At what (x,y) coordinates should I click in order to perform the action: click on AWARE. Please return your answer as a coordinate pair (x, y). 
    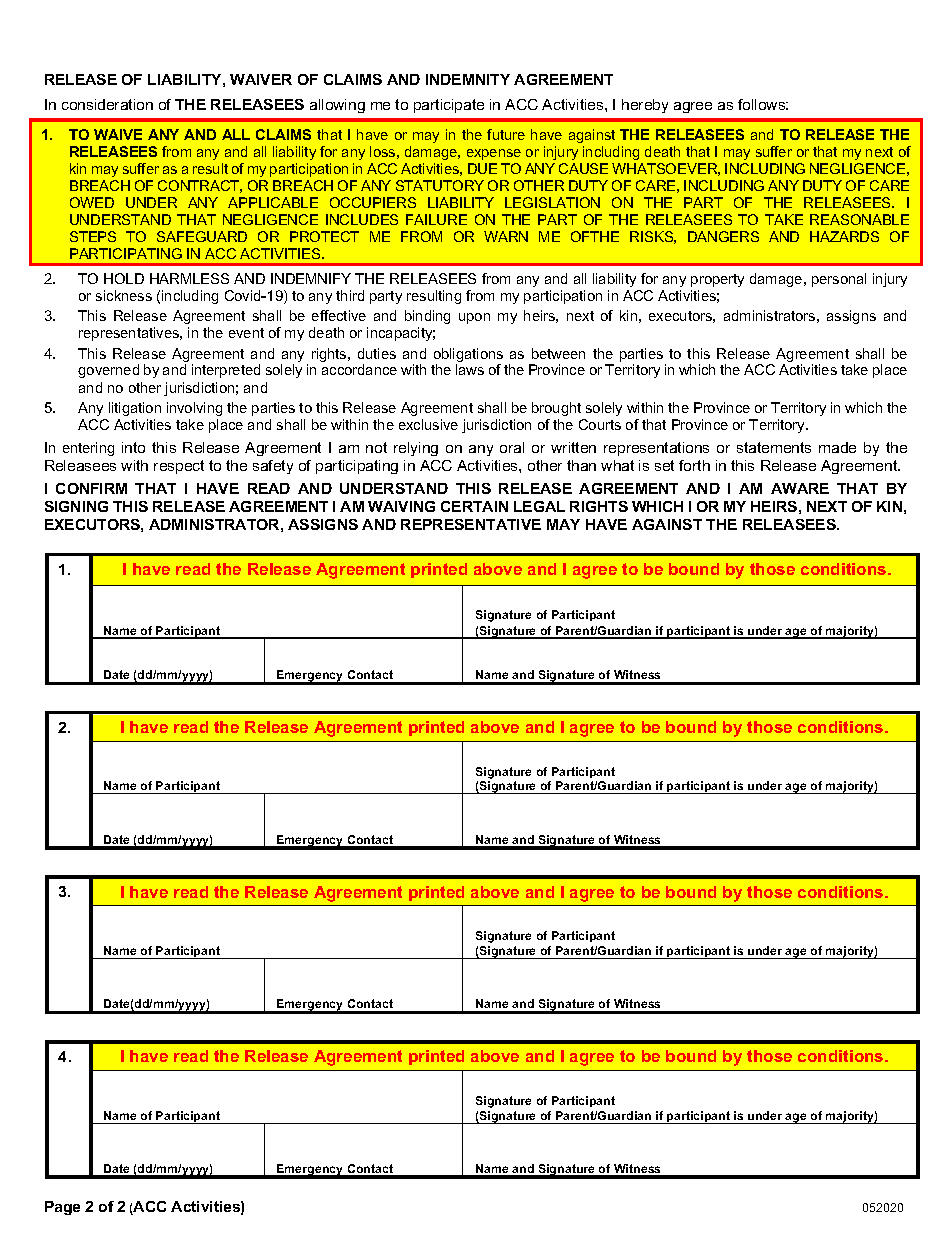
    Looking at the image, I should click on (800, 488).
